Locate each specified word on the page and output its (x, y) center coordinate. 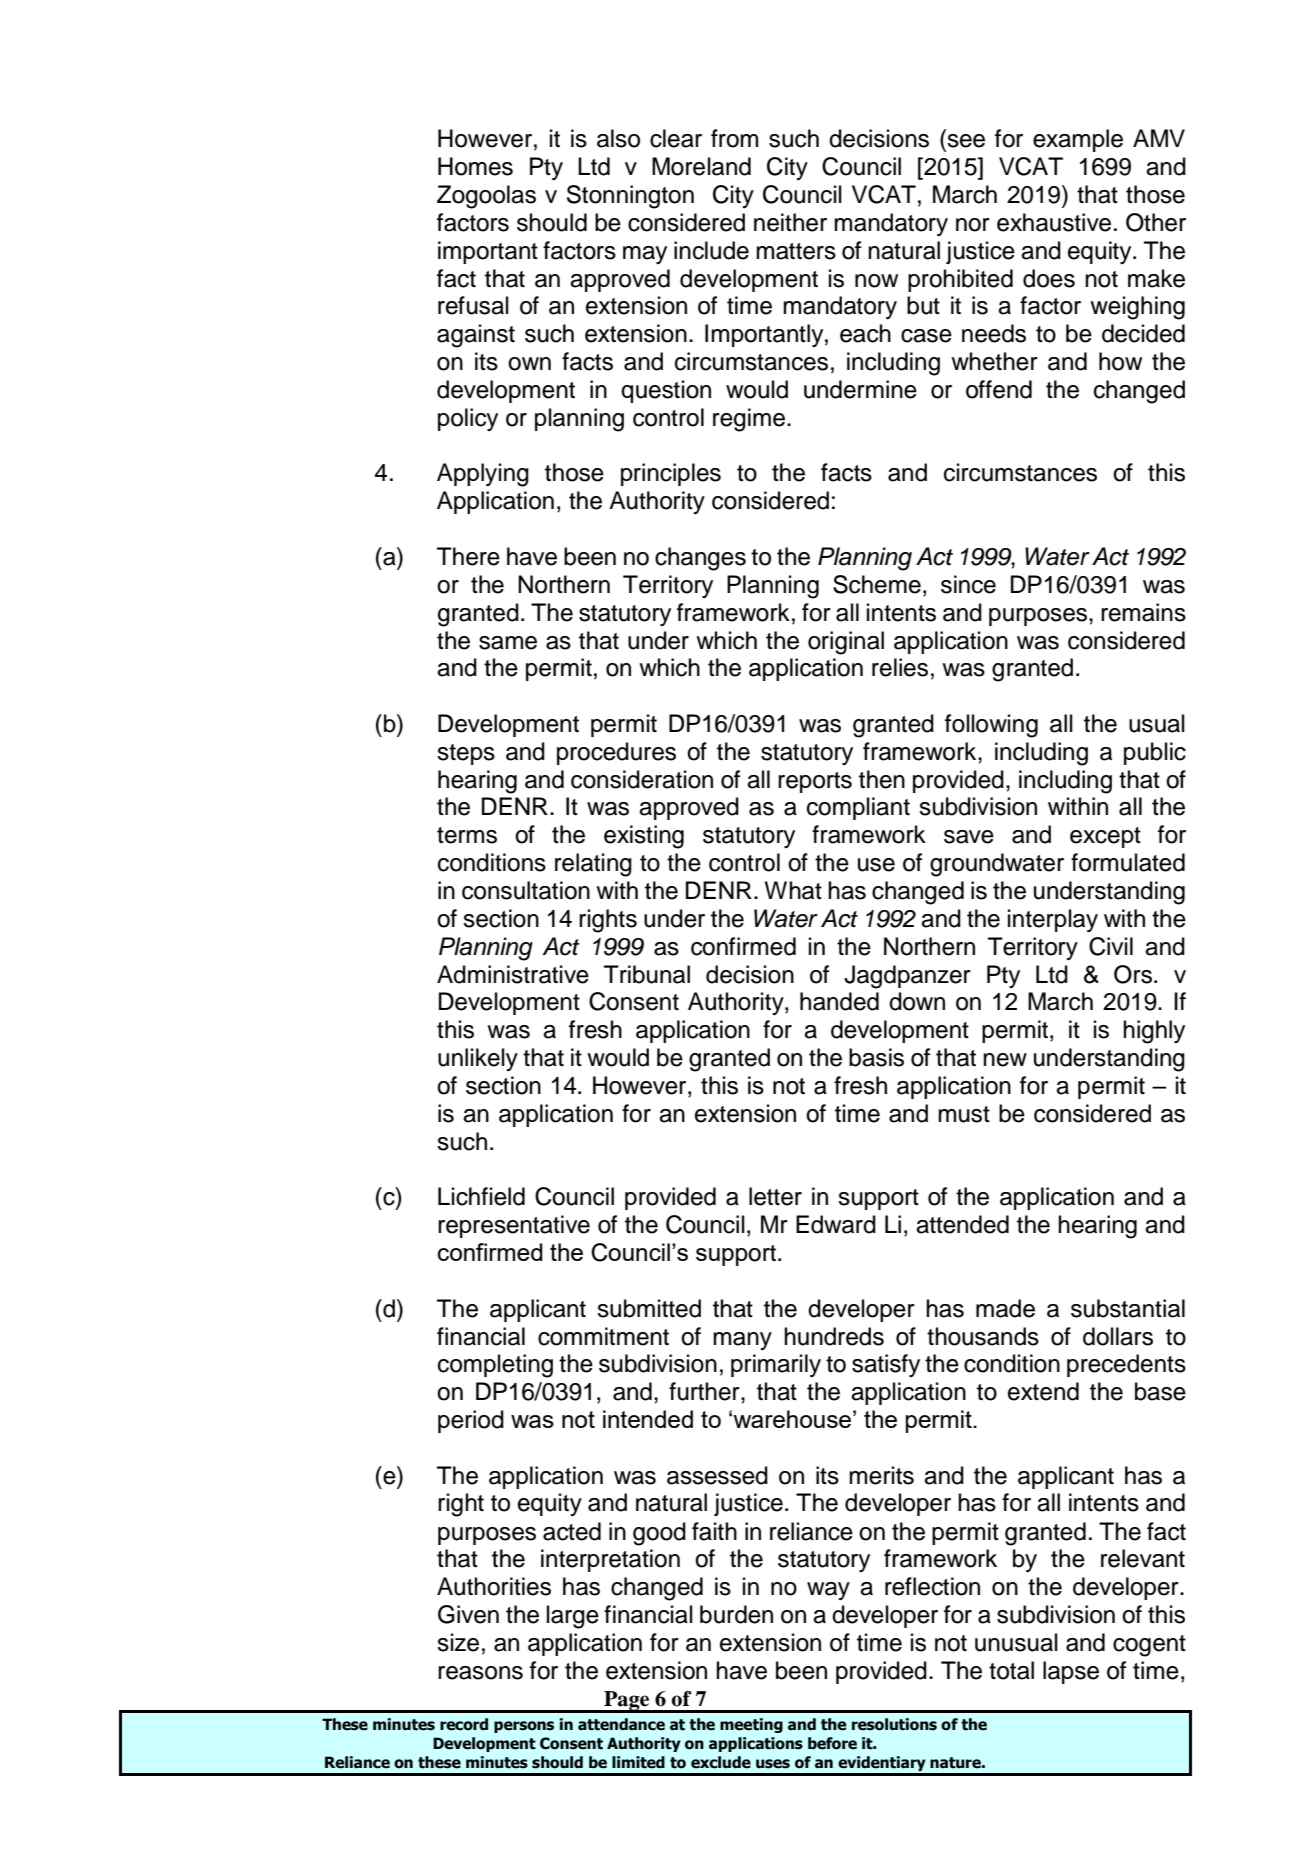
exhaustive (1054, 222)
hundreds (834, 1336)
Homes (475, 166)
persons (524, 1727)
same (508, 643)
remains (1143, 612)
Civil (1111, 946)
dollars (1118, 1336)
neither (790, 222)
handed (839, 1001)
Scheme (877, 584)
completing (495, 1366)
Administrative (513, 974)
